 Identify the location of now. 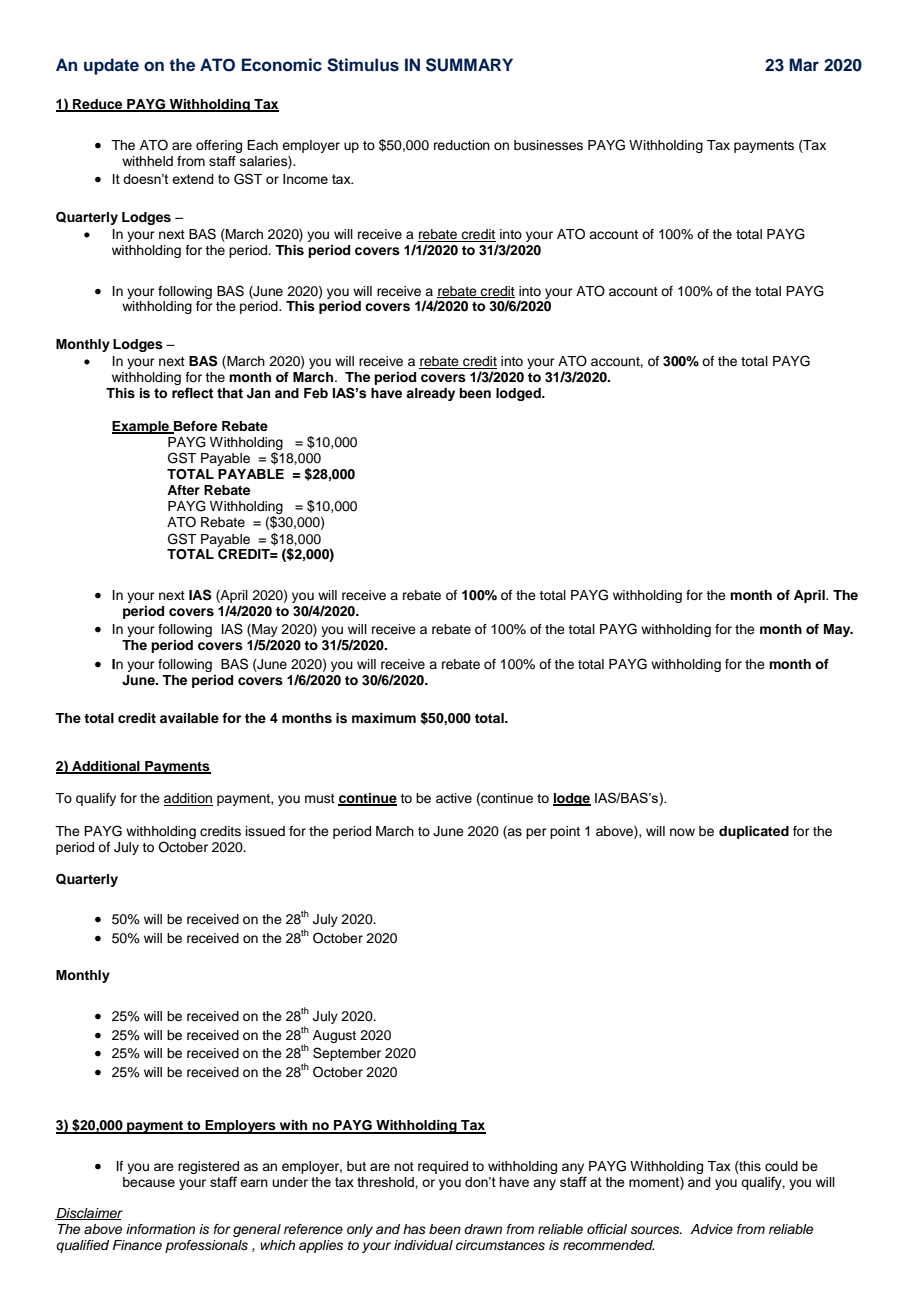
(682, 832).
